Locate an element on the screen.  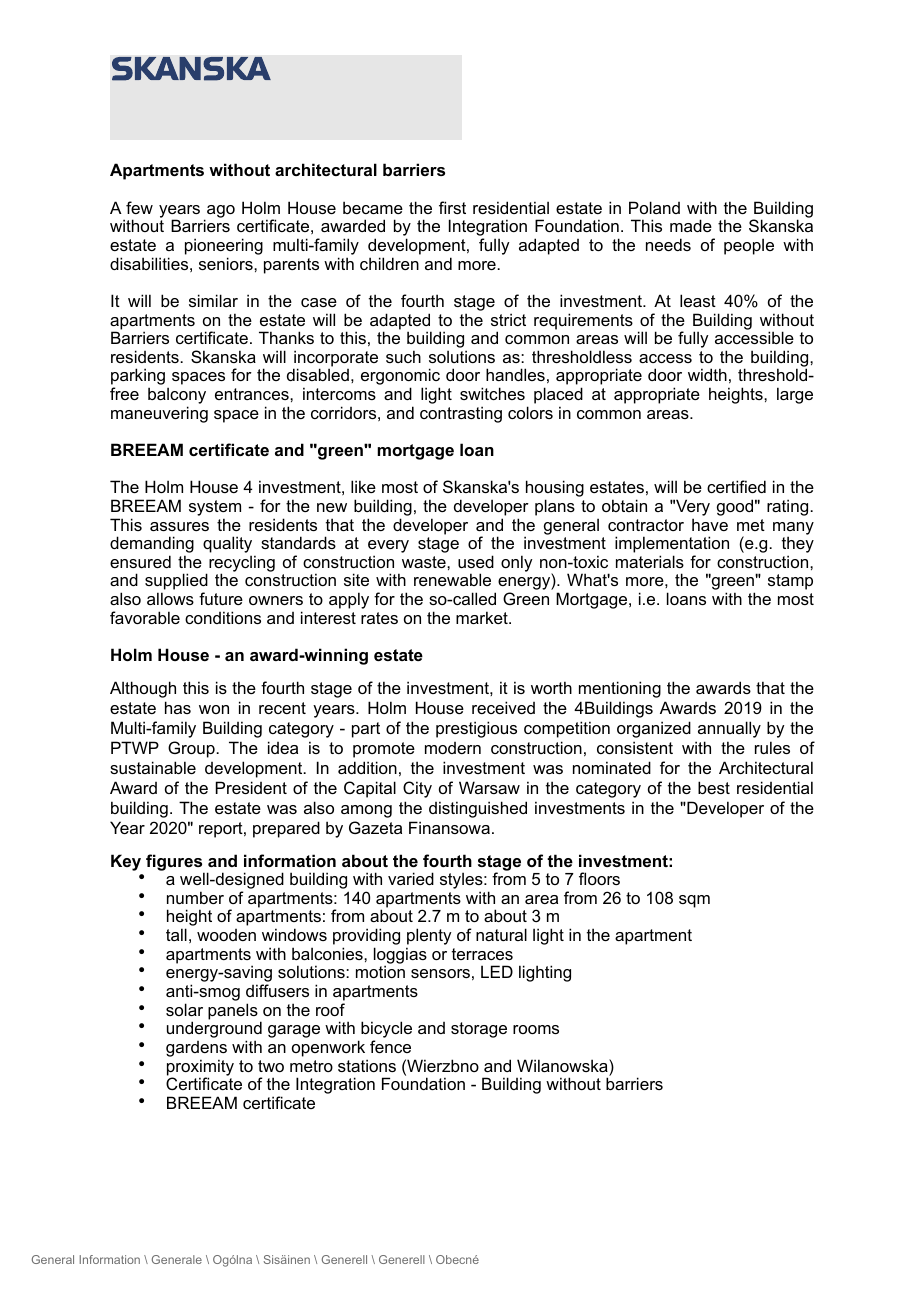
maneuvering is located at coordinates (159, 414).
